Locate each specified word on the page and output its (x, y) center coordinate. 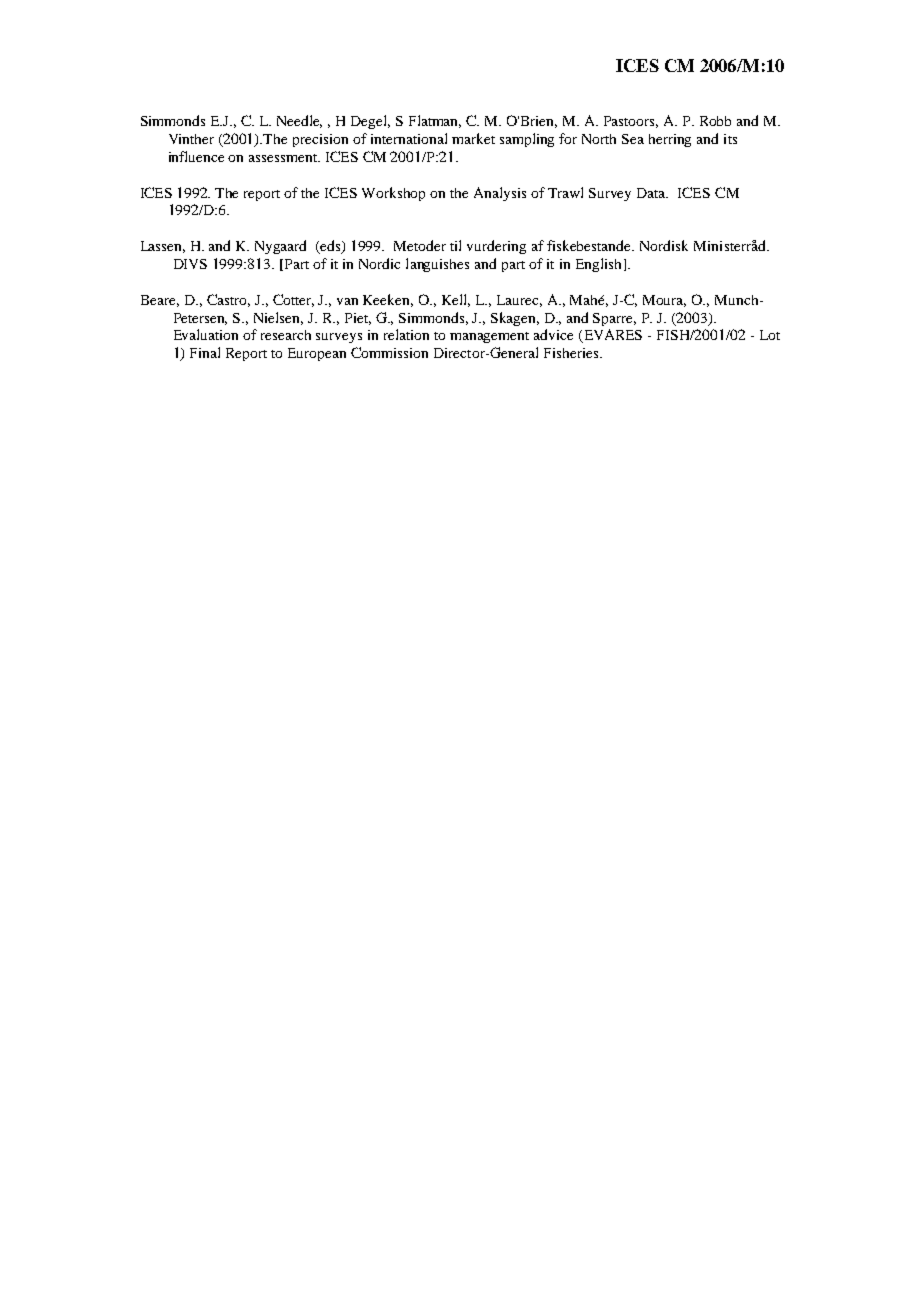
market (473, 138)
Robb (715, 121)
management (489, 337)
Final (205, 352)
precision (320, 140)
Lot (770, 335)
